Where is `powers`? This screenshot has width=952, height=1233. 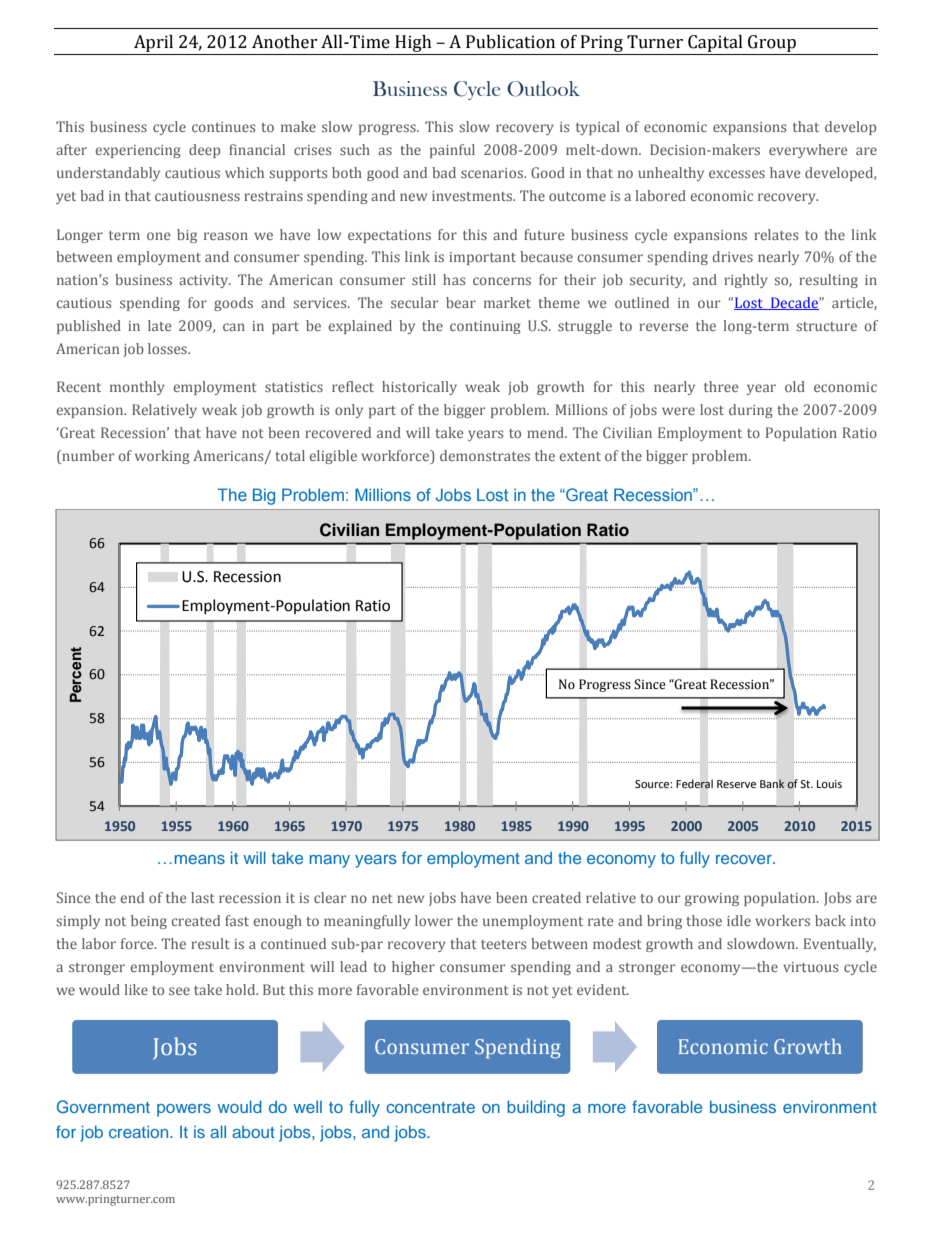
powers is located at coordinates (184, 1110).
